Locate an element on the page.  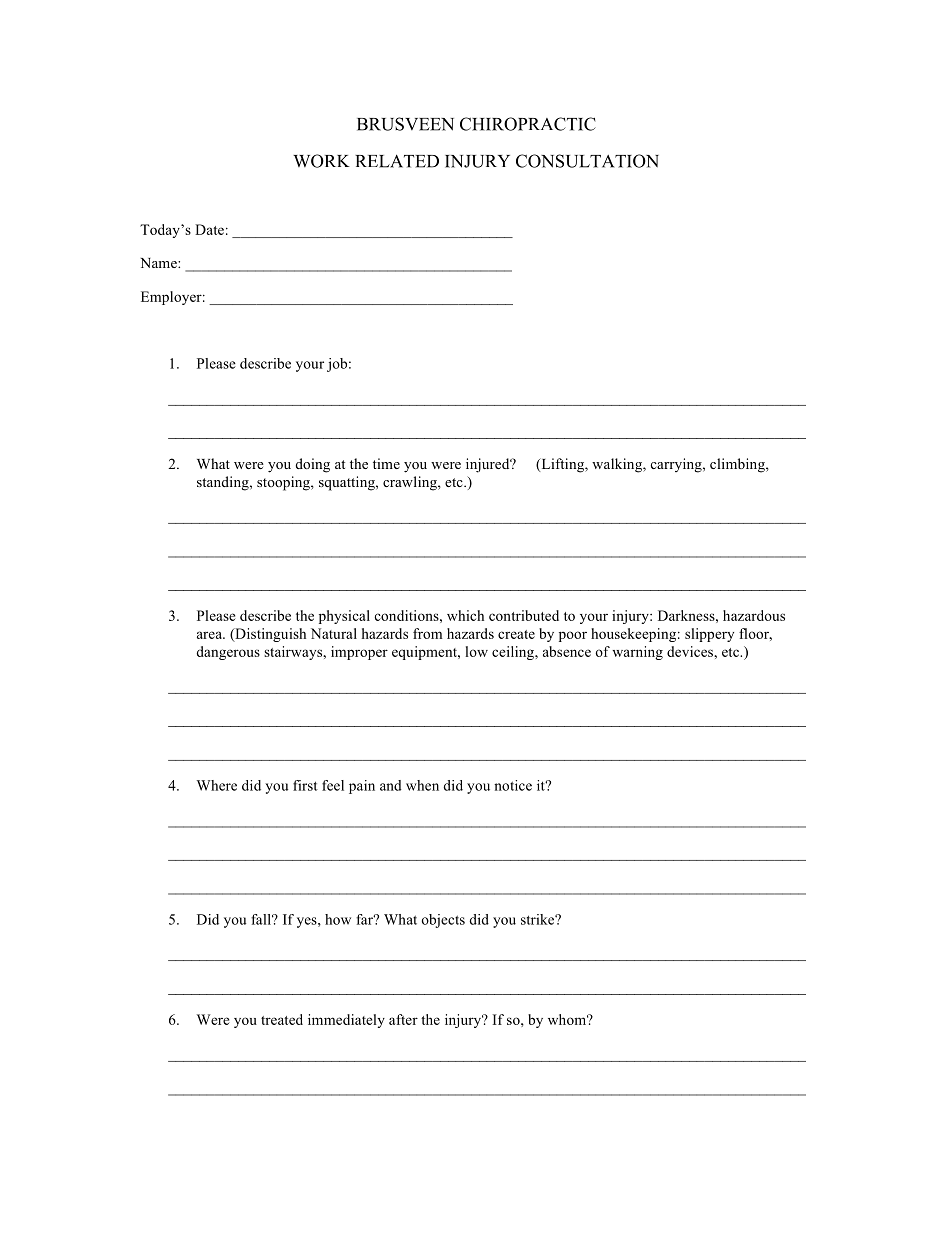
treated is located at coordinates (282, 1019).
